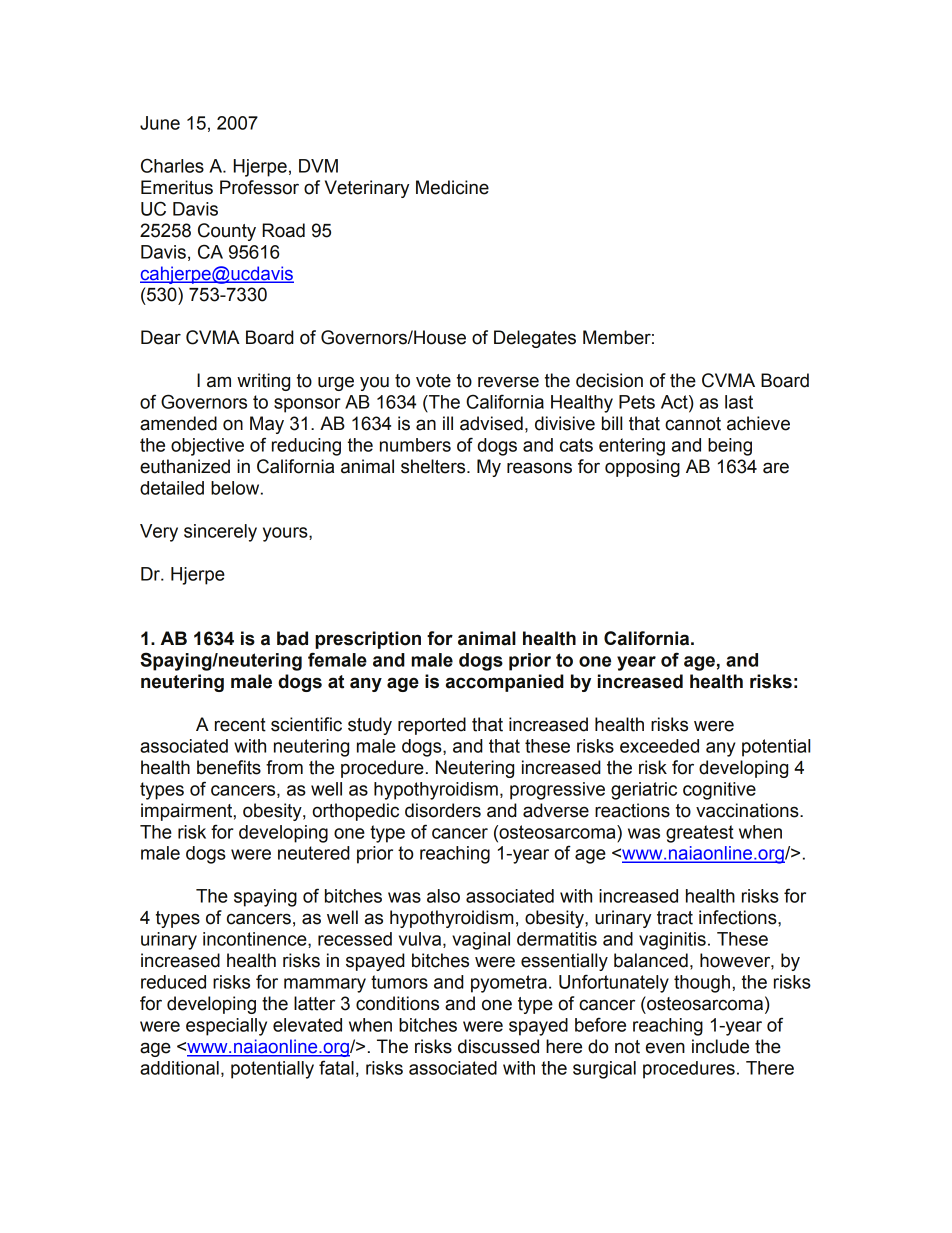  I want to click on Medicine, so click(452, 187).
